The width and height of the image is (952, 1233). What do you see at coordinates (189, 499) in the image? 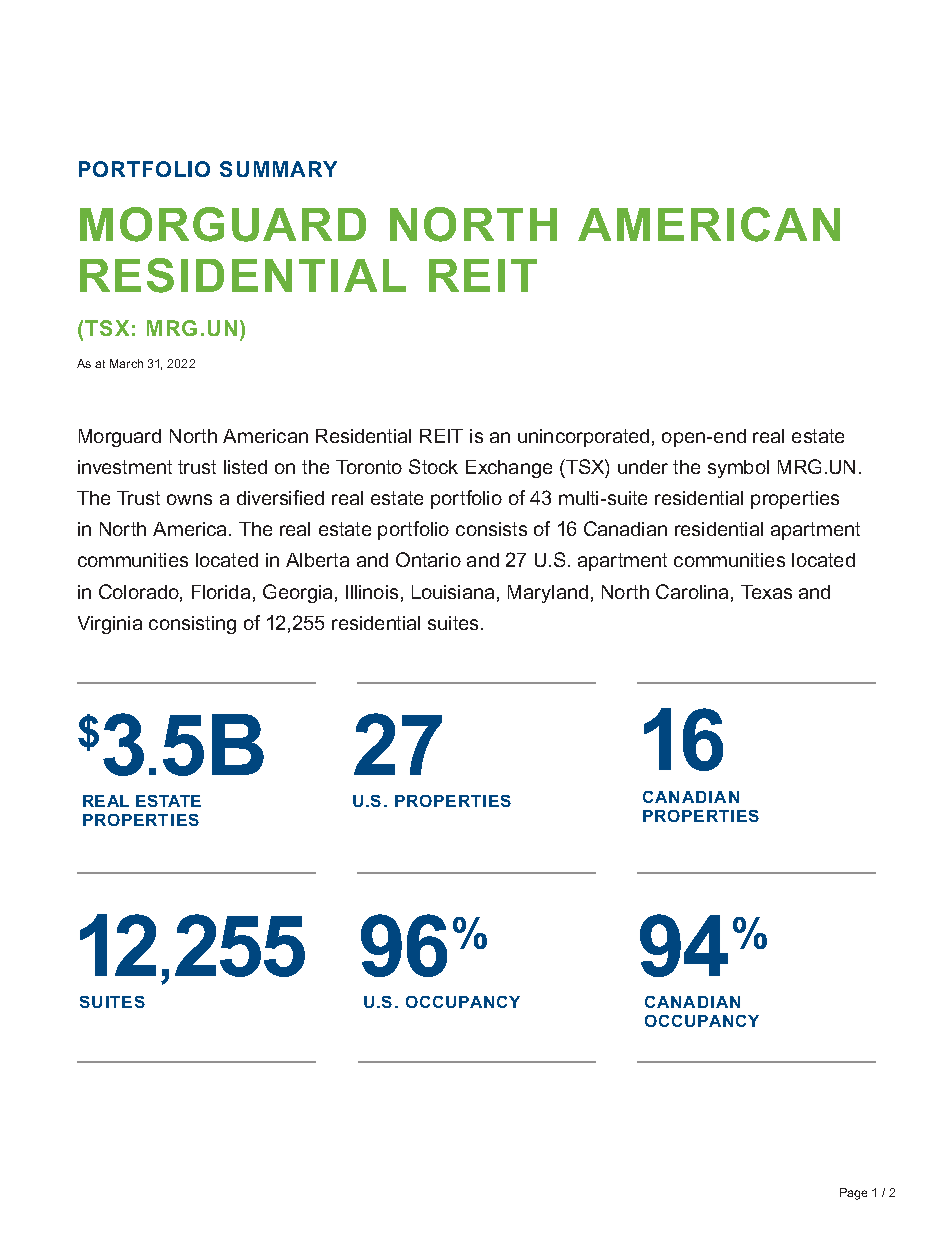
I see `owns` at bounding box center [189, 499].
